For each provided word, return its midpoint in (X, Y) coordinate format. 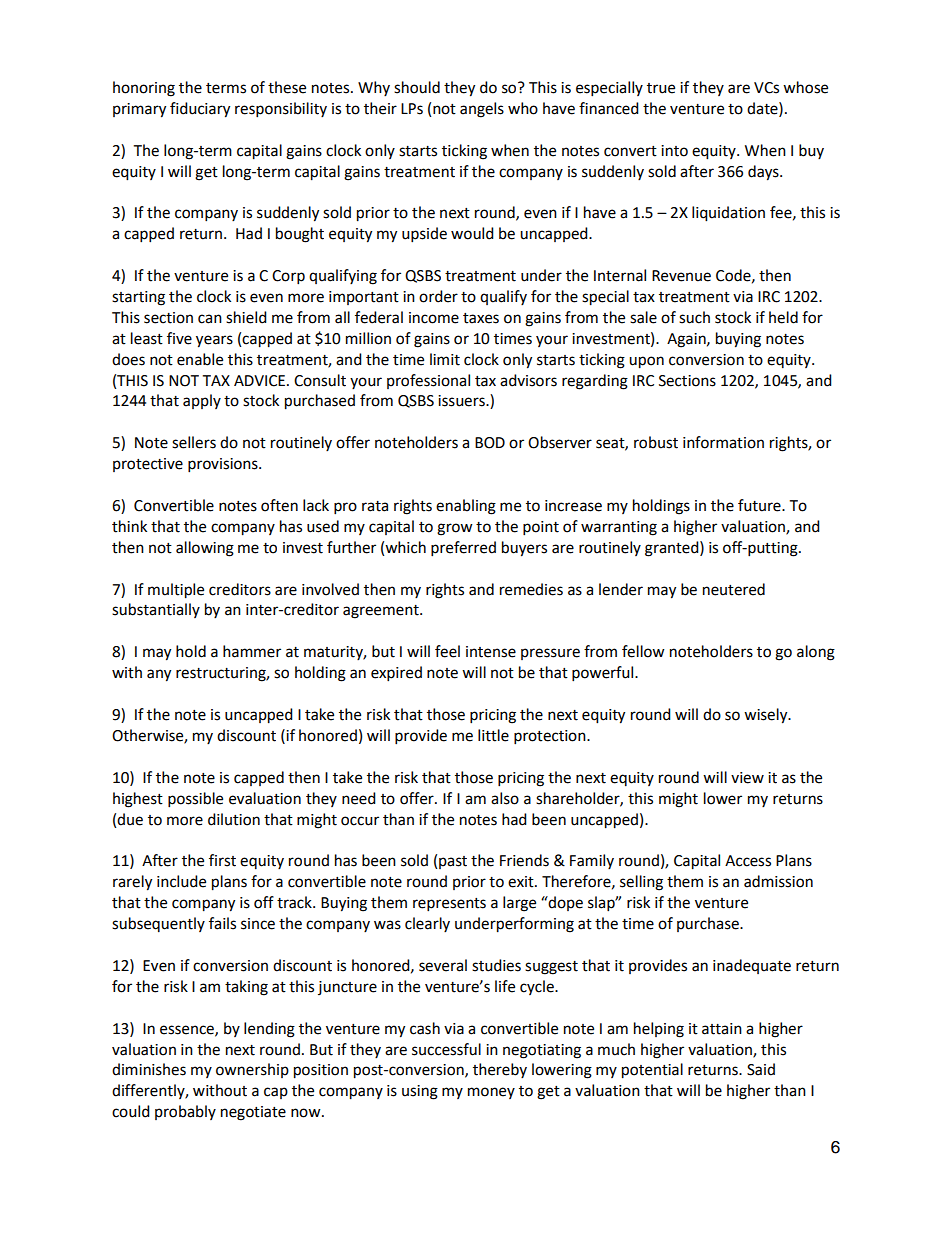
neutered (734, 589)
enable (200, 359)
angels (482, 110)
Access (748, 861)
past (453, 862)
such (694, 317)
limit (445, 359)
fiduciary (200, 110)
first (222, 860)
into (674, 151)
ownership (252, 1070)
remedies (531, 589)
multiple (176, 591)
